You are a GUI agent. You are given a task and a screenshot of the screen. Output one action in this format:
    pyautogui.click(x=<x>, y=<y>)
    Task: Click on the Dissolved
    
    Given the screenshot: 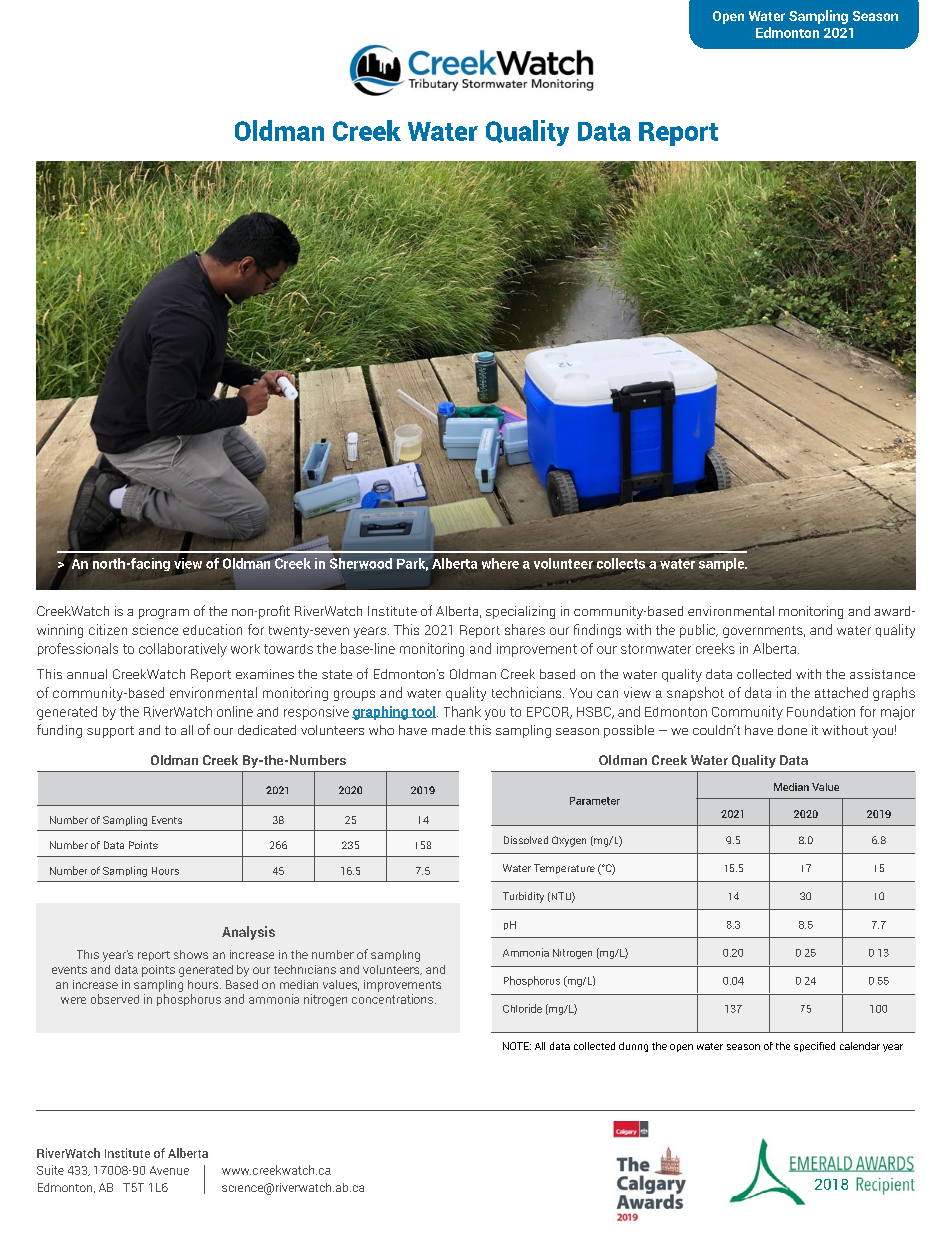 What is the action you would take?
    pyautogui.click(x=526, y=840)
